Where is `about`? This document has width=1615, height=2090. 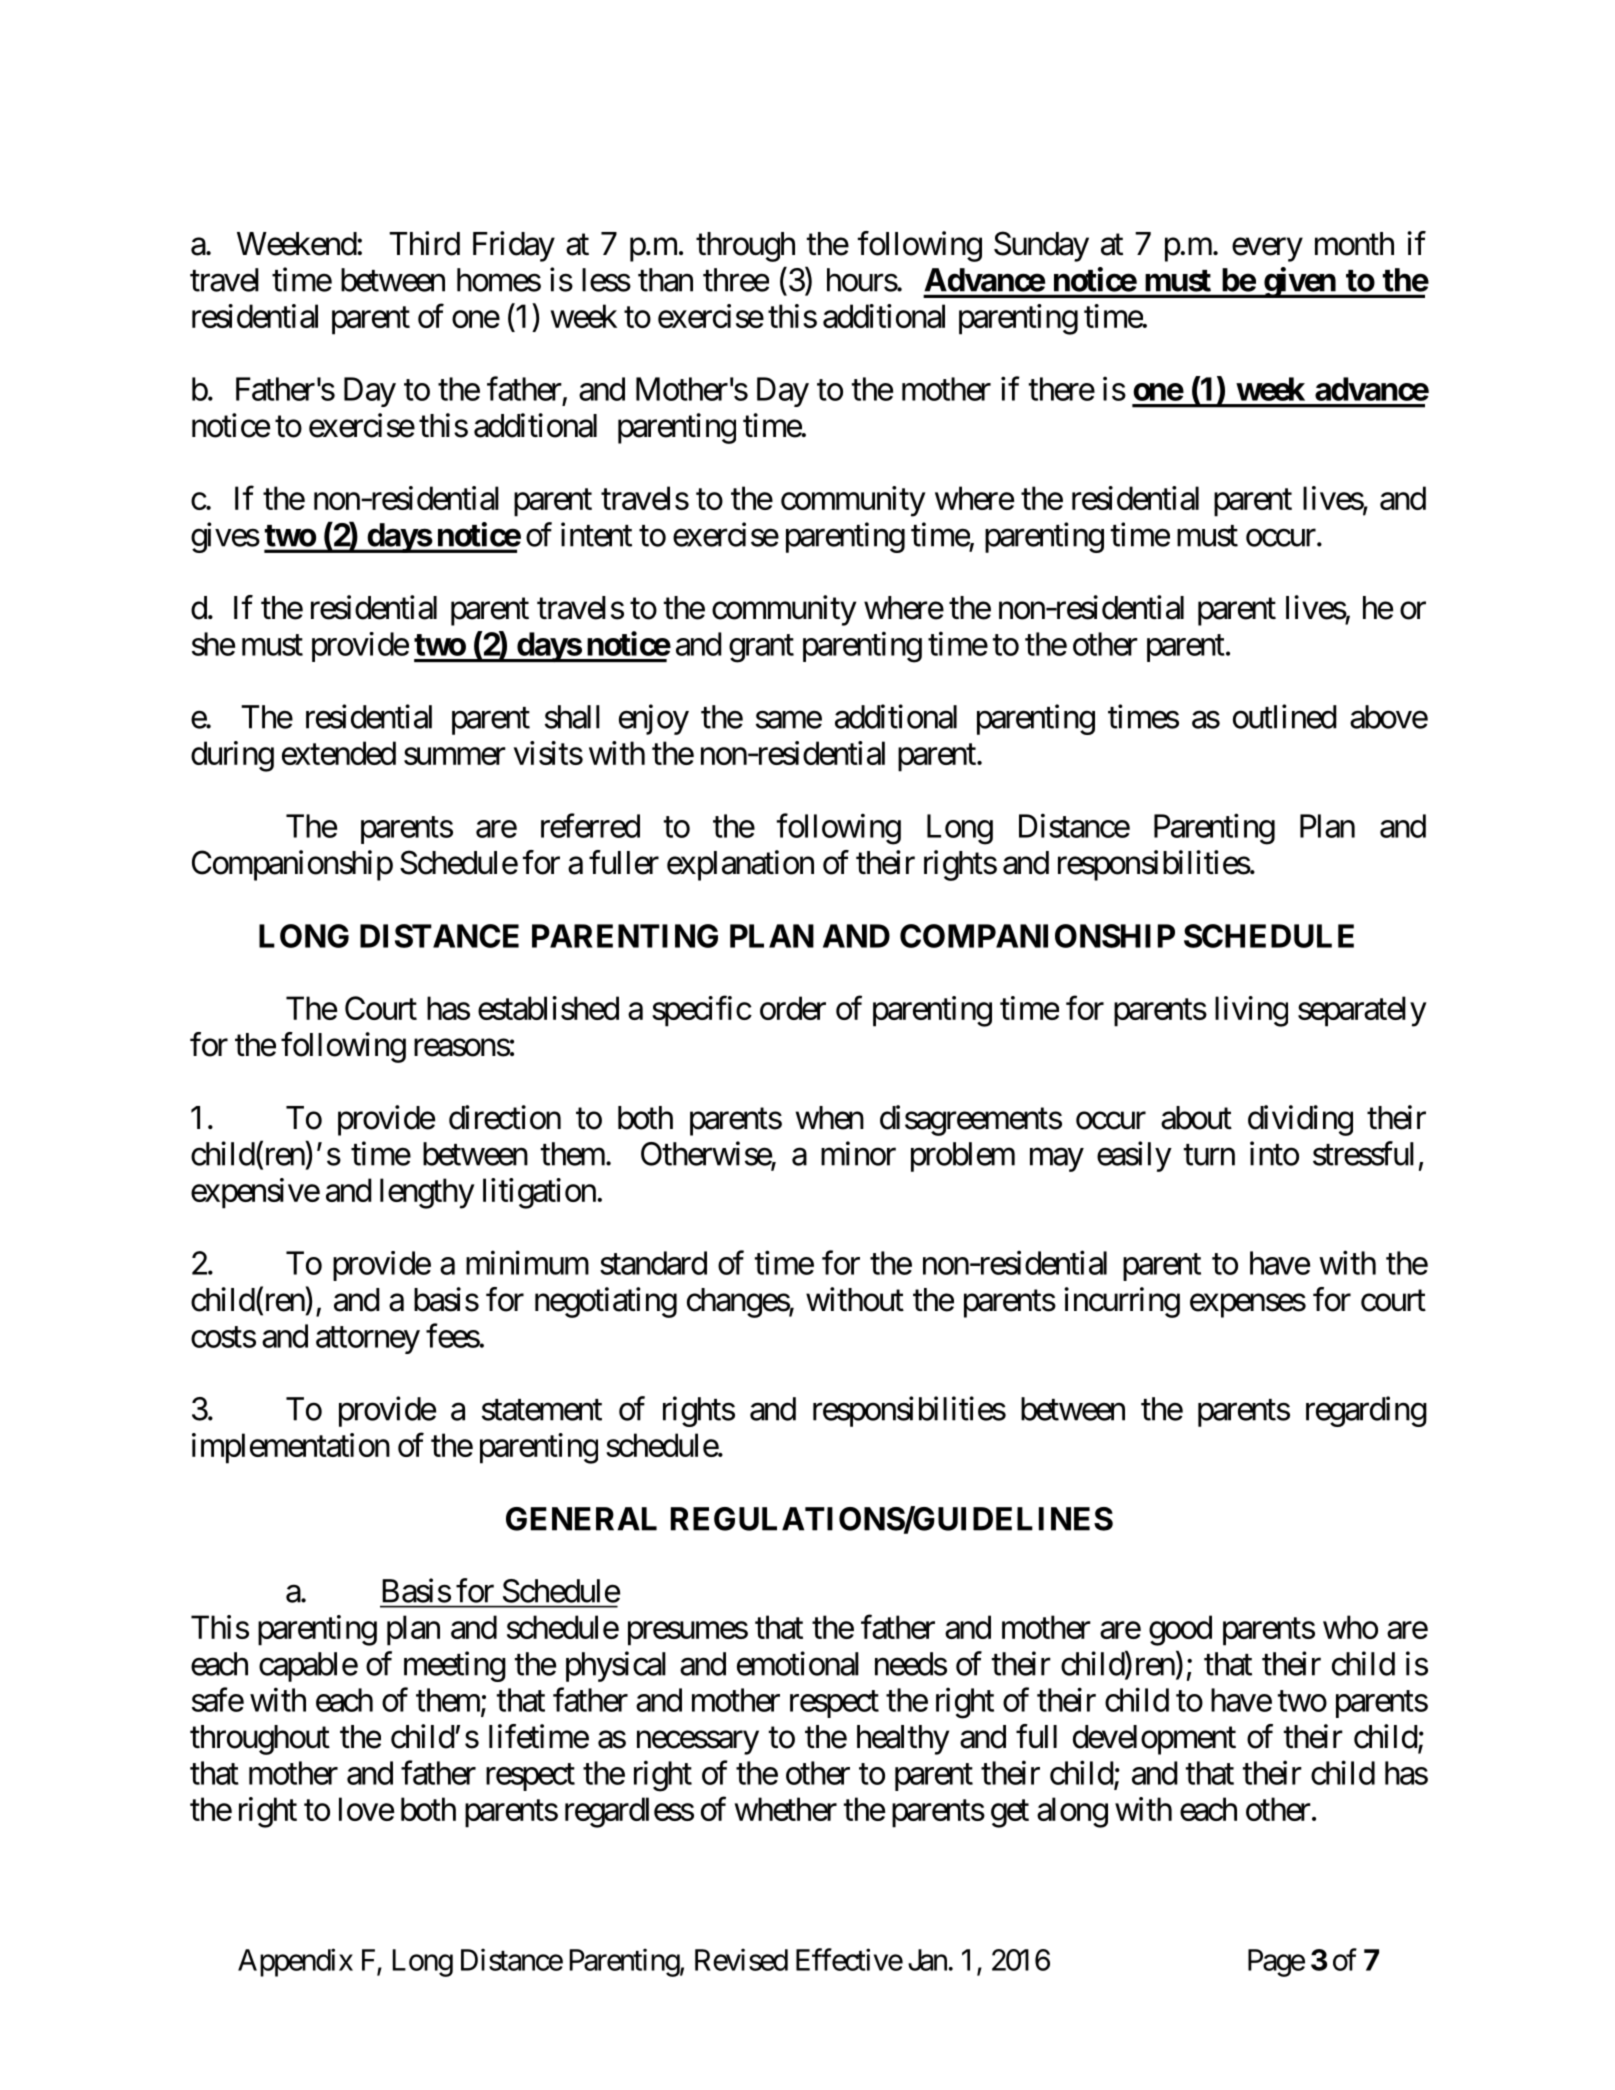 about is located at coordinates (1196, 1118).
